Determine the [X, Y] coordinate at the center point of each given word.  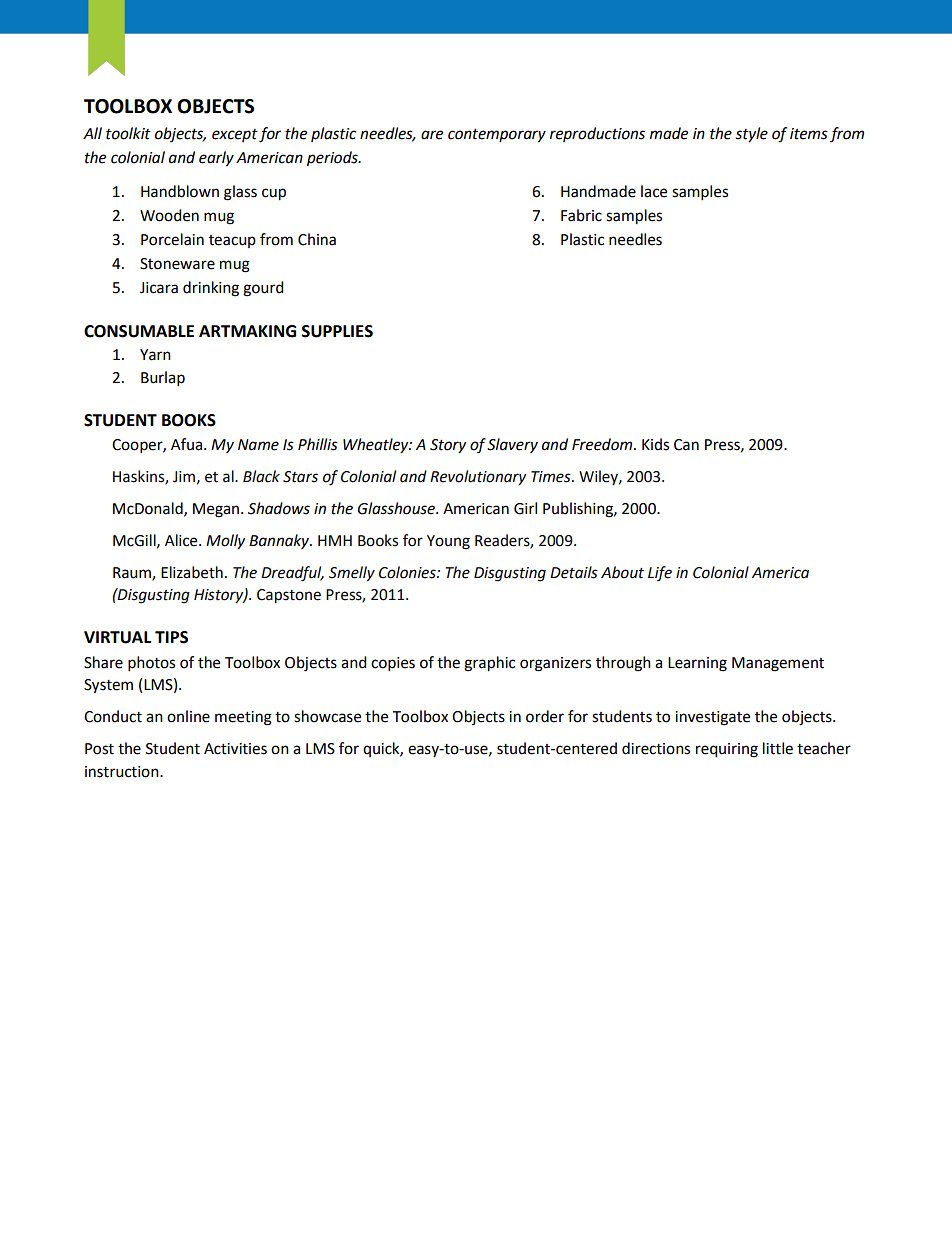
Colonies [408, 572]
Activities [235, 749]
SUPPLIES [337, 331]
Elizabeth [192, 572]
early [216, 159]
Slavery [512, 445]
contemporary [497, 136]
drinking [211, 289]
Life [660, 573]
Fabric [581, 215]
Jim [184, 477]
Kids [655, 444]
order [545, 716]
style [751, 135]
